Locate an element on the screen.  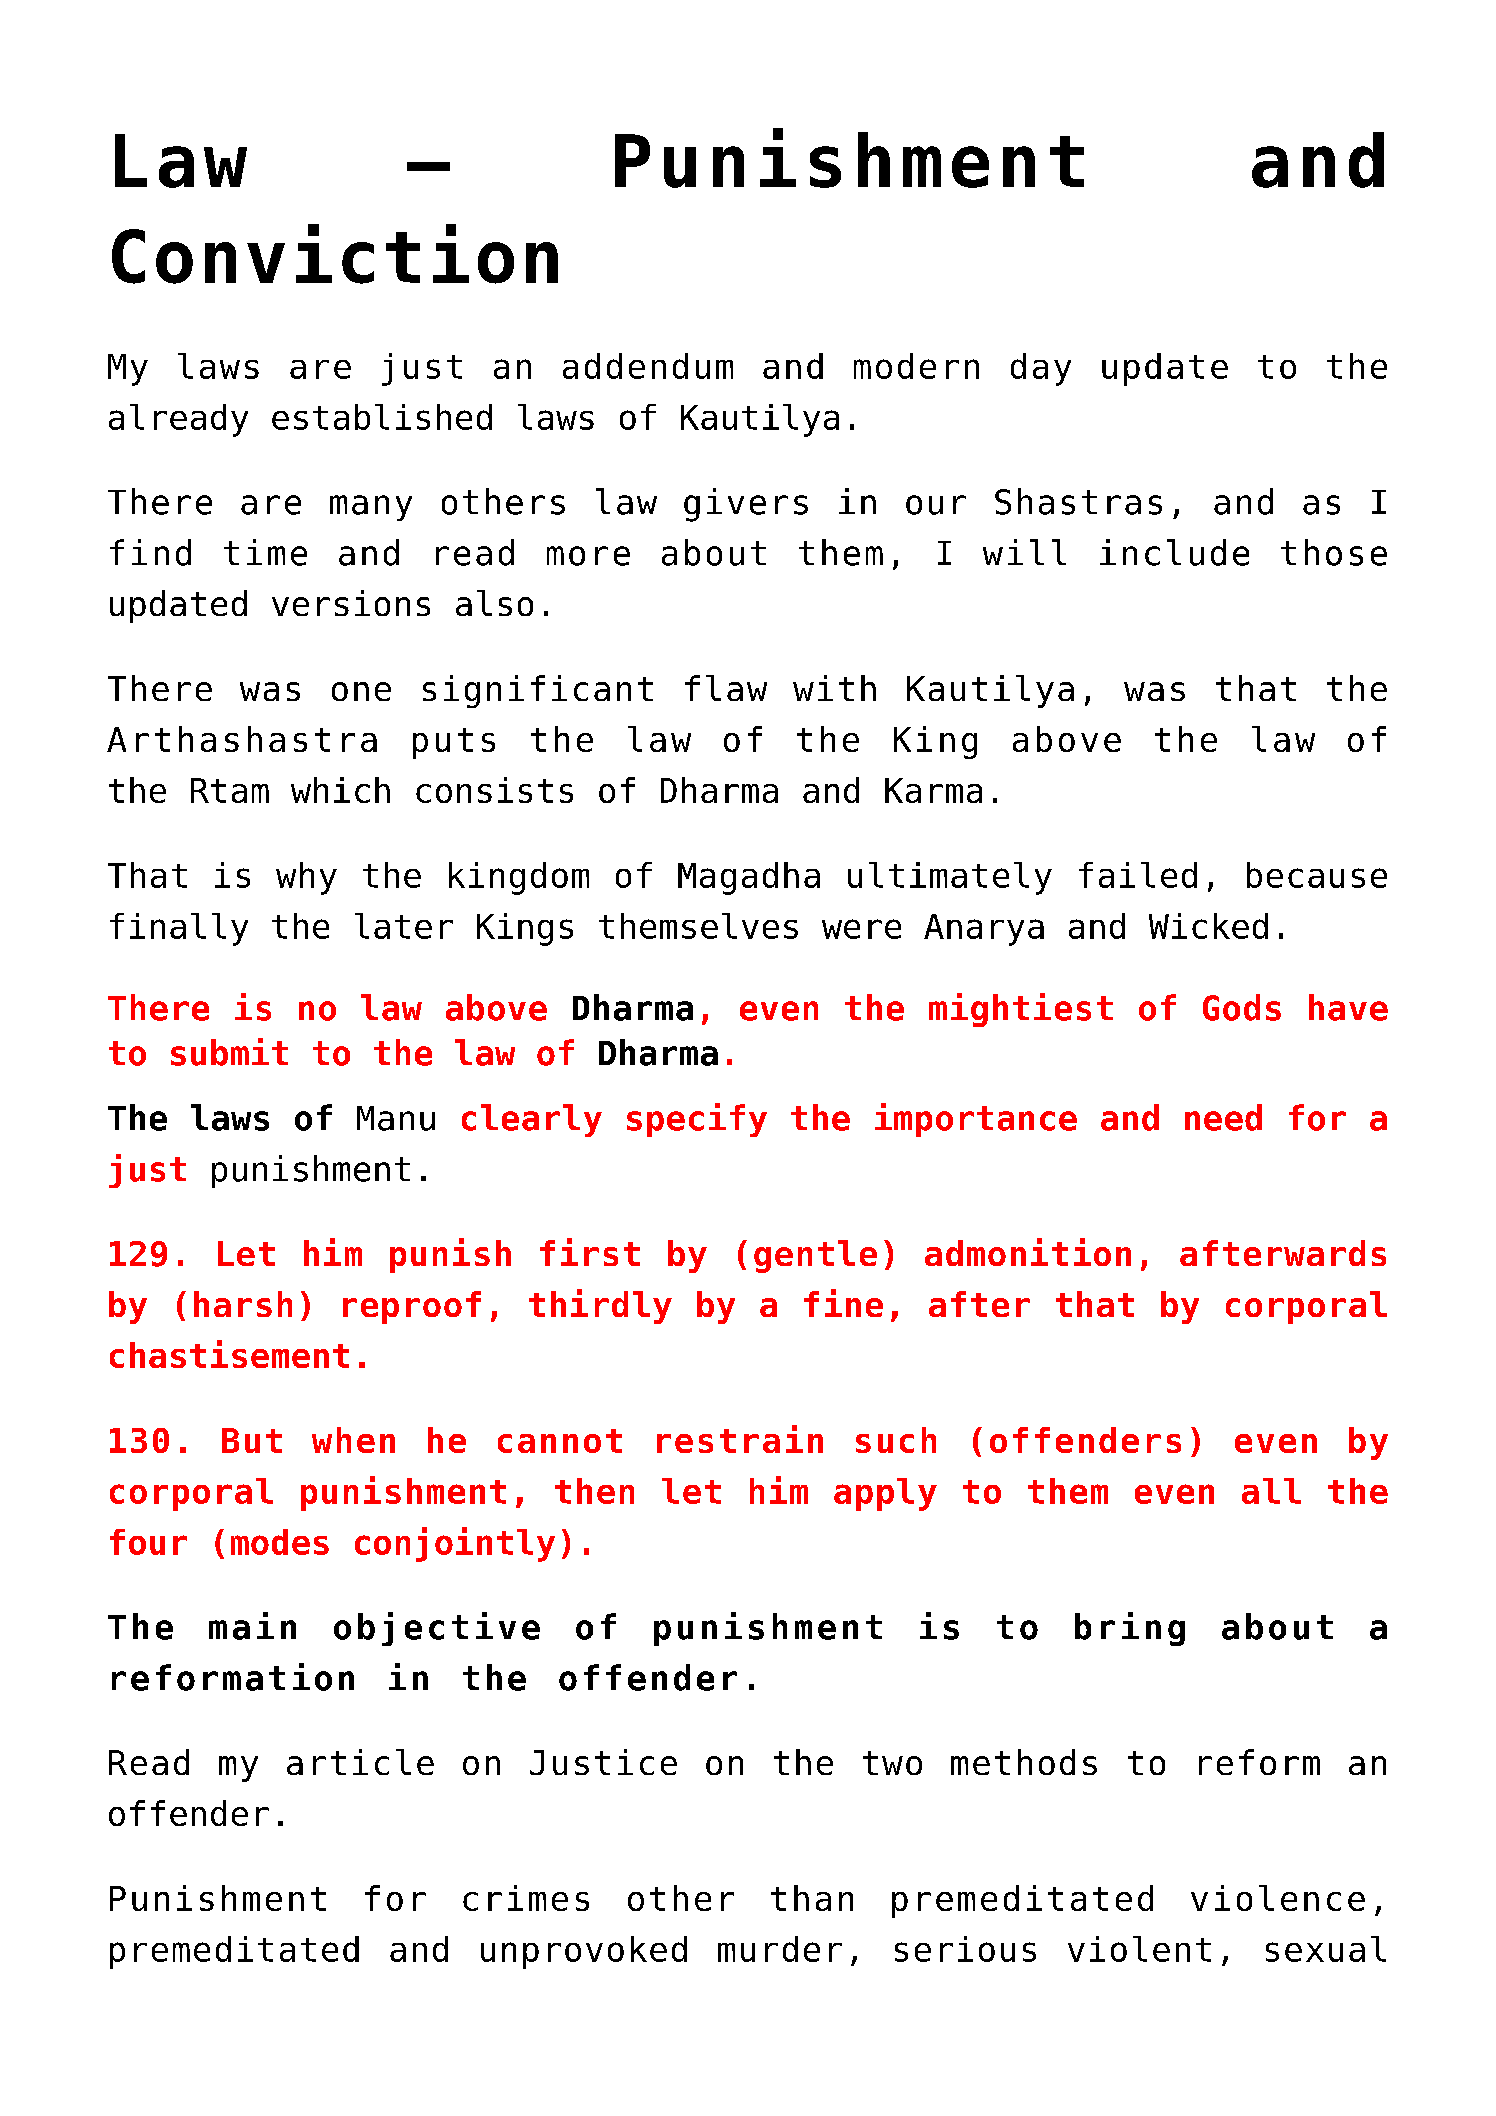
include is located at coordinates (1174, 552).
